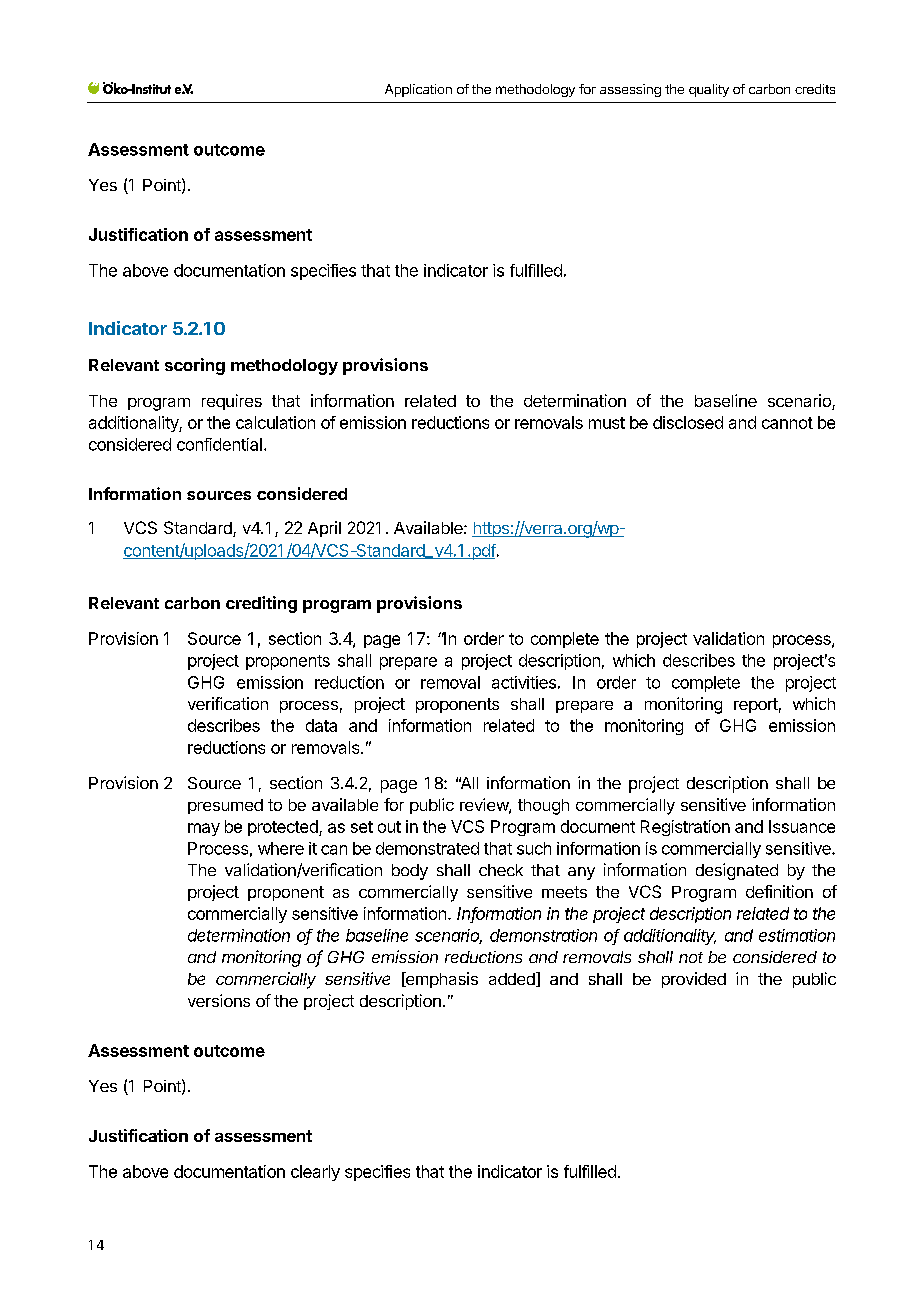 The width and height of the screenshot is (924, 1308). Describe the element at coordinates (284, 828) in the screenshot. I see `protected` at that location.
